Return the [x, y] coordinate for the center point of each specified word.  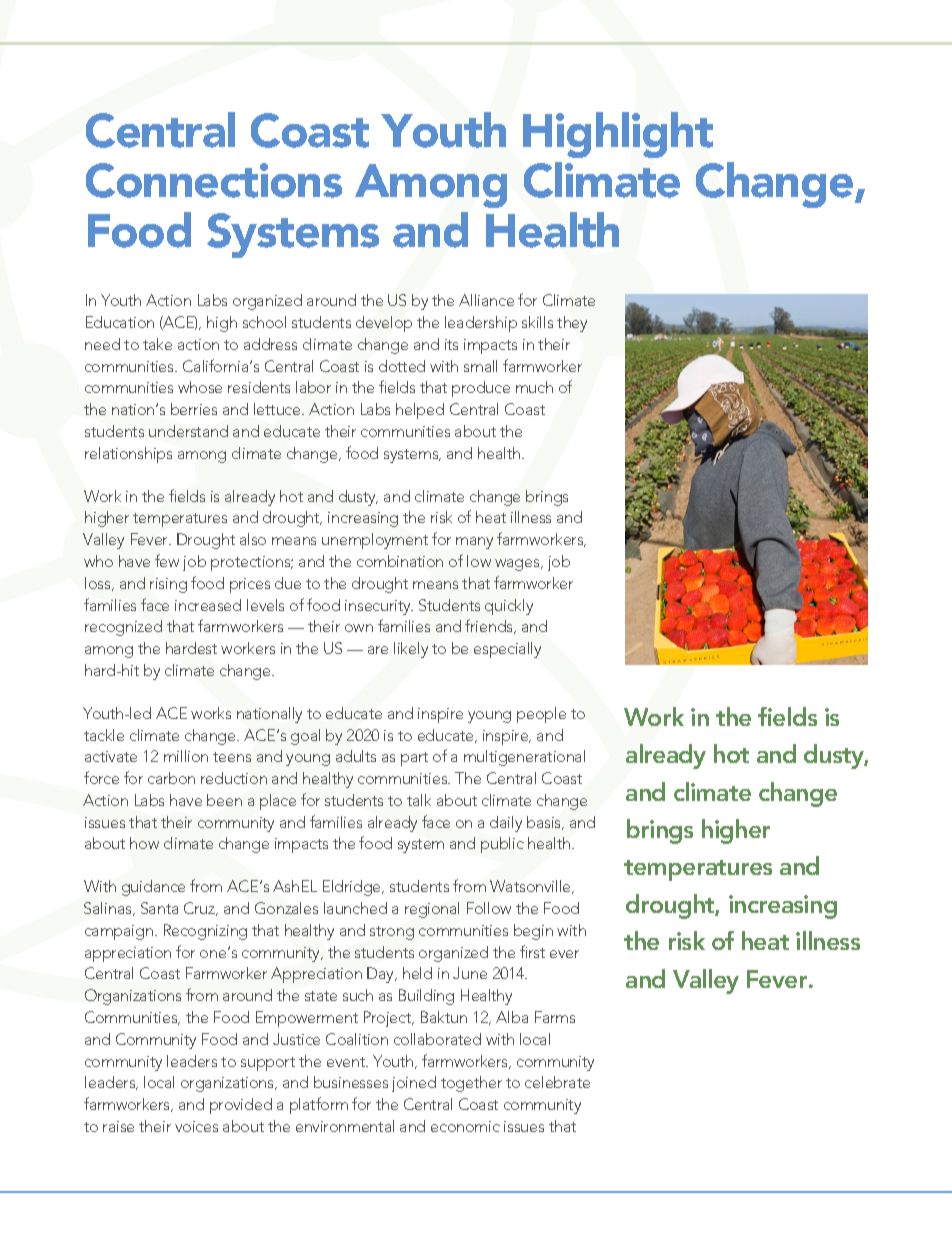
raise [118, 1126]
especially [507, 650]
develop [384, 324]
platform [319, 1105]
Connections [214, 180]
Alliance [486, 300]
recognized [123, 628]
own [359, 628]
